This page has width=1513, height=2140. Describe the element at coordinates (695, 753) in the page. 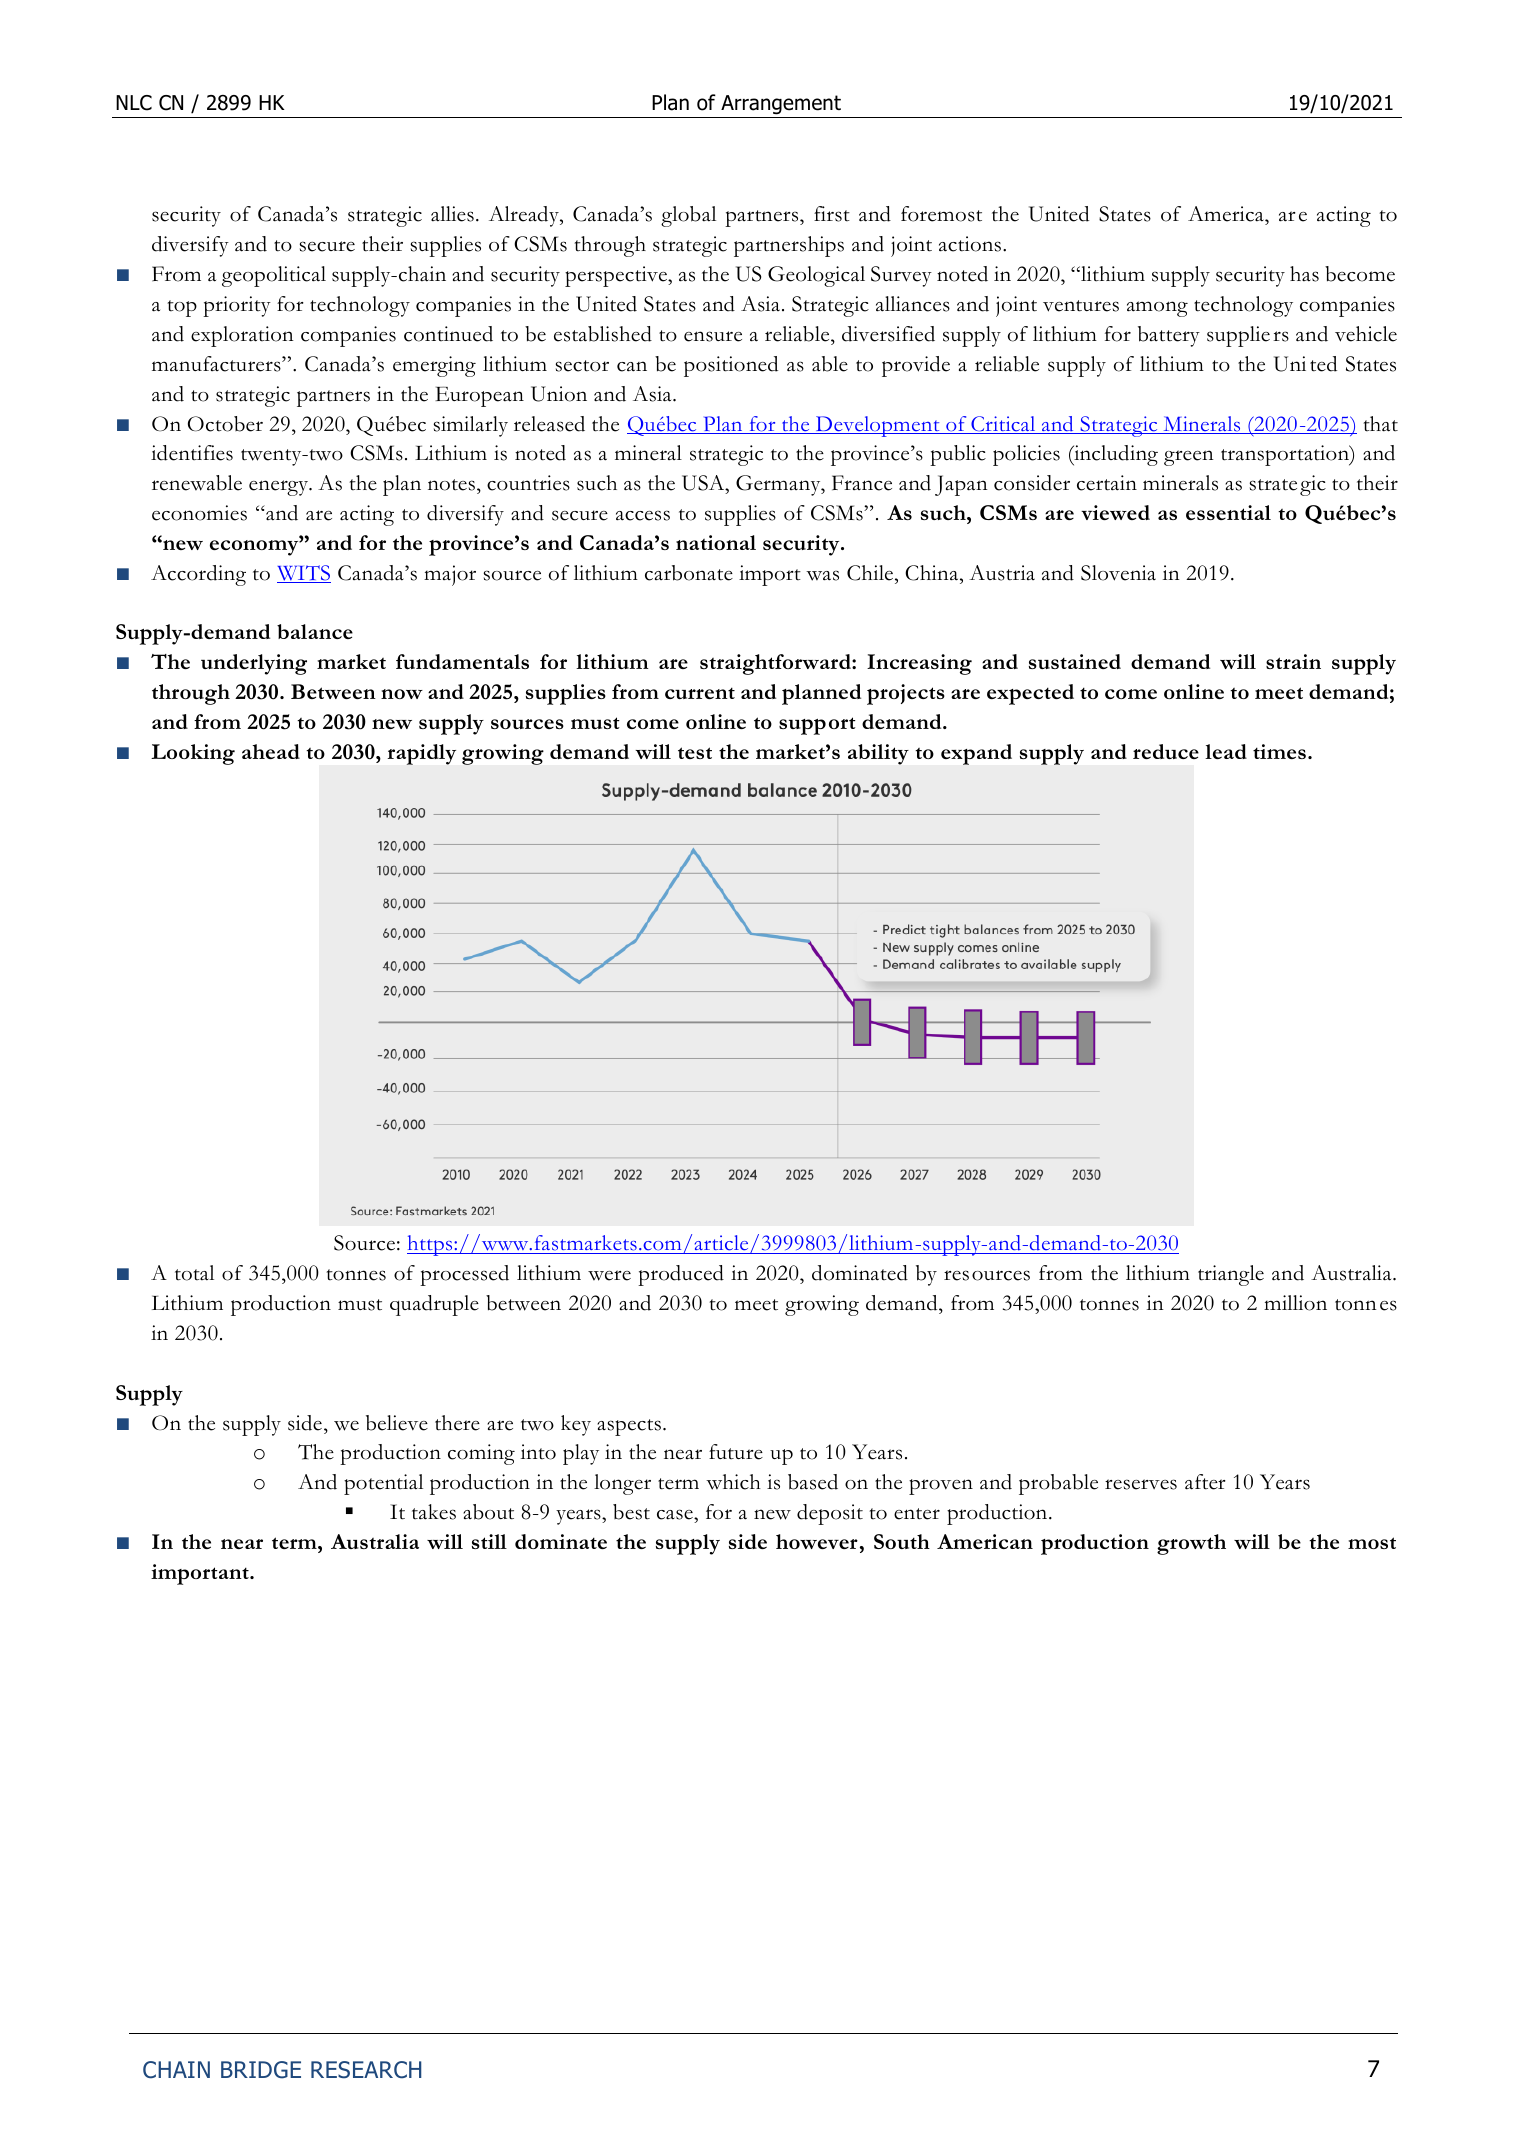

I see `test` at that location.
